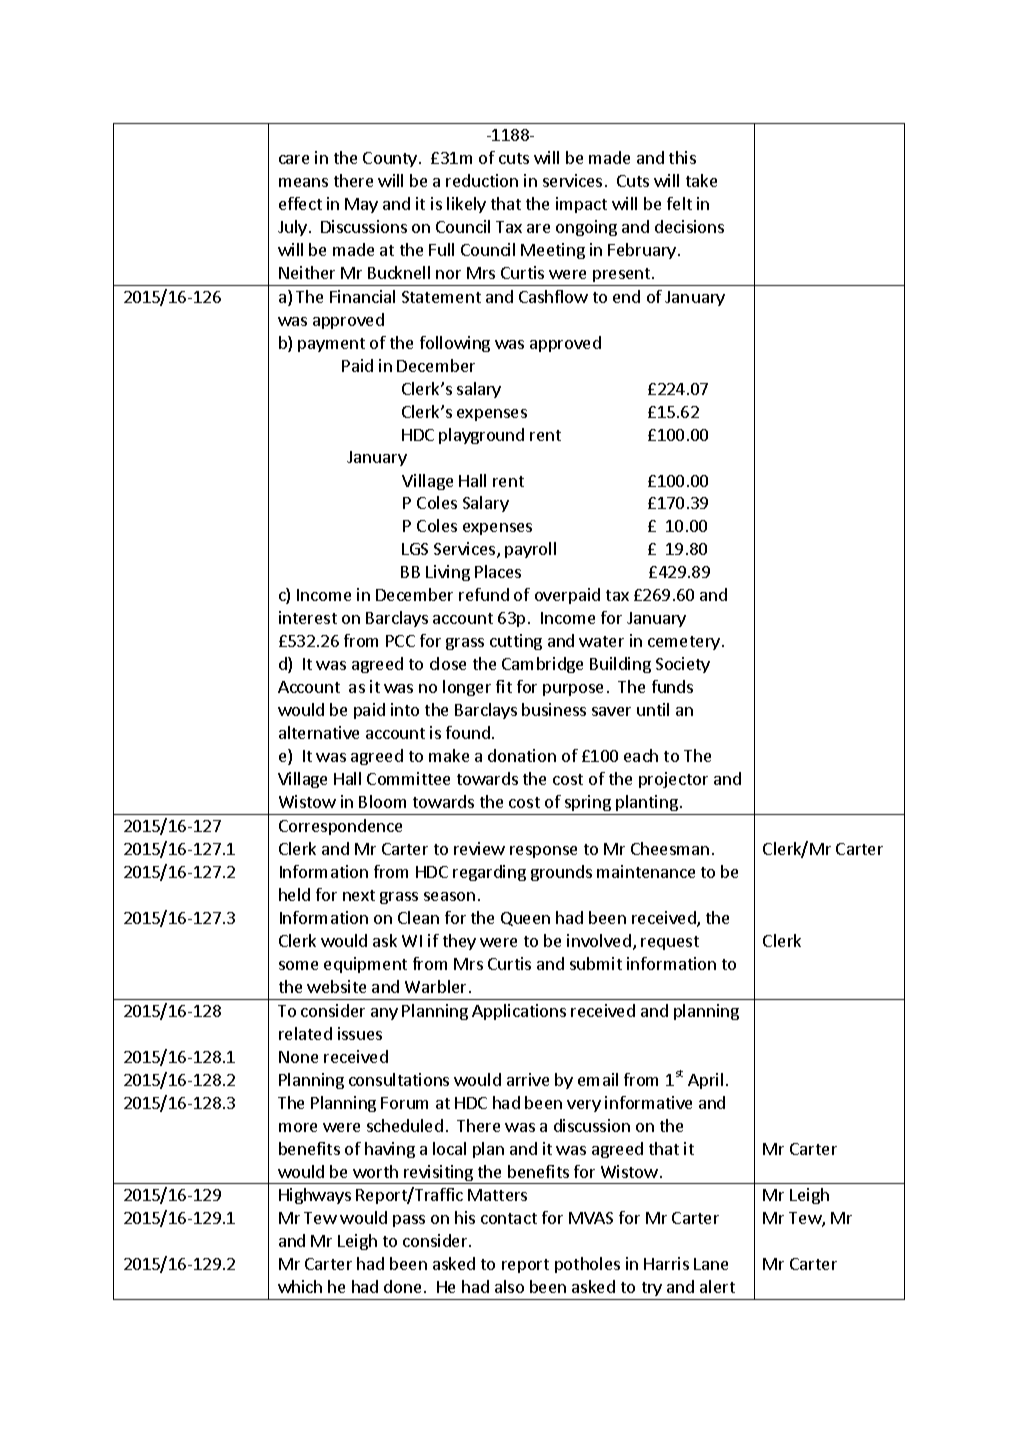 The width and height of the image is (1018, 1440). What do you see at coordinates (308, 617) in the image?
I see `interest` at bounding box center [308, 617].
